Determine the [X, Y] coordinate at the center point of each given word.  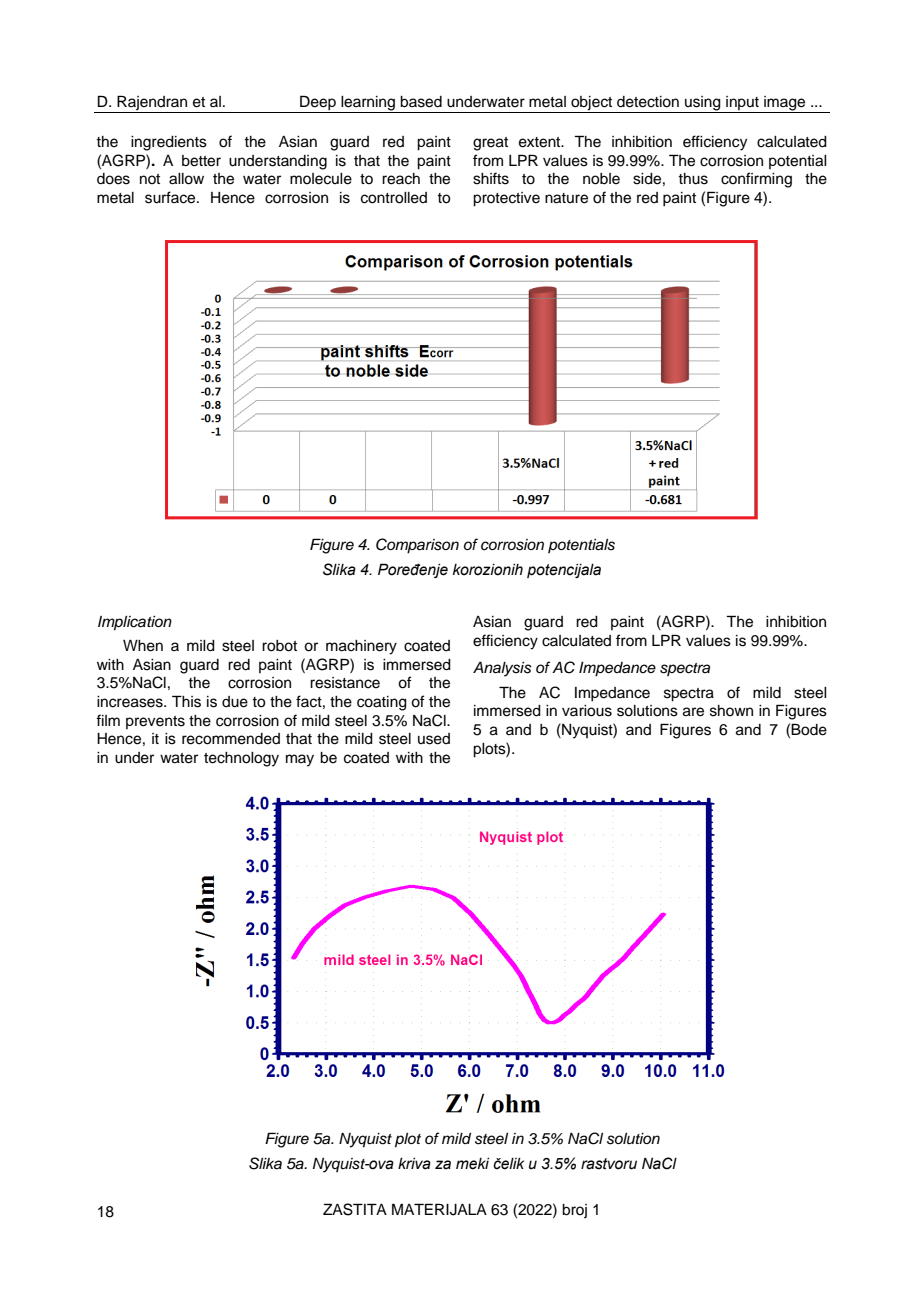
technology [241, 759]
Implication [135, 623]
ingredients [169, 143]
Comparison [417, 546]
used [434, 739]
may [300, 760]
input [742, 104]
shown [731, 711]
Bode [809, 729]
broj [574, 1211]
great [490, 144]
